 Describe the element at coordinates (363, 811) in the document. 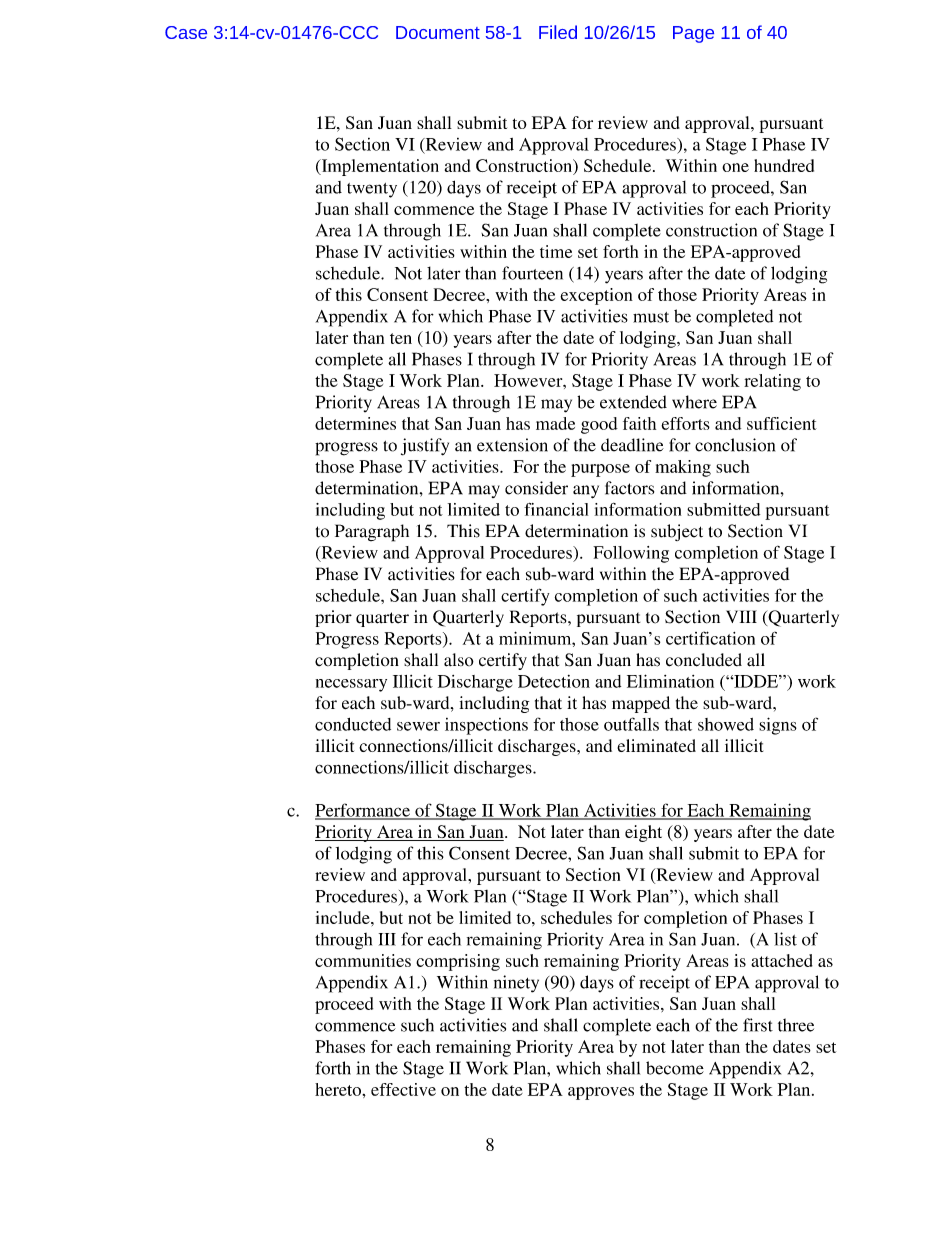

I see `Performance` at that location.
